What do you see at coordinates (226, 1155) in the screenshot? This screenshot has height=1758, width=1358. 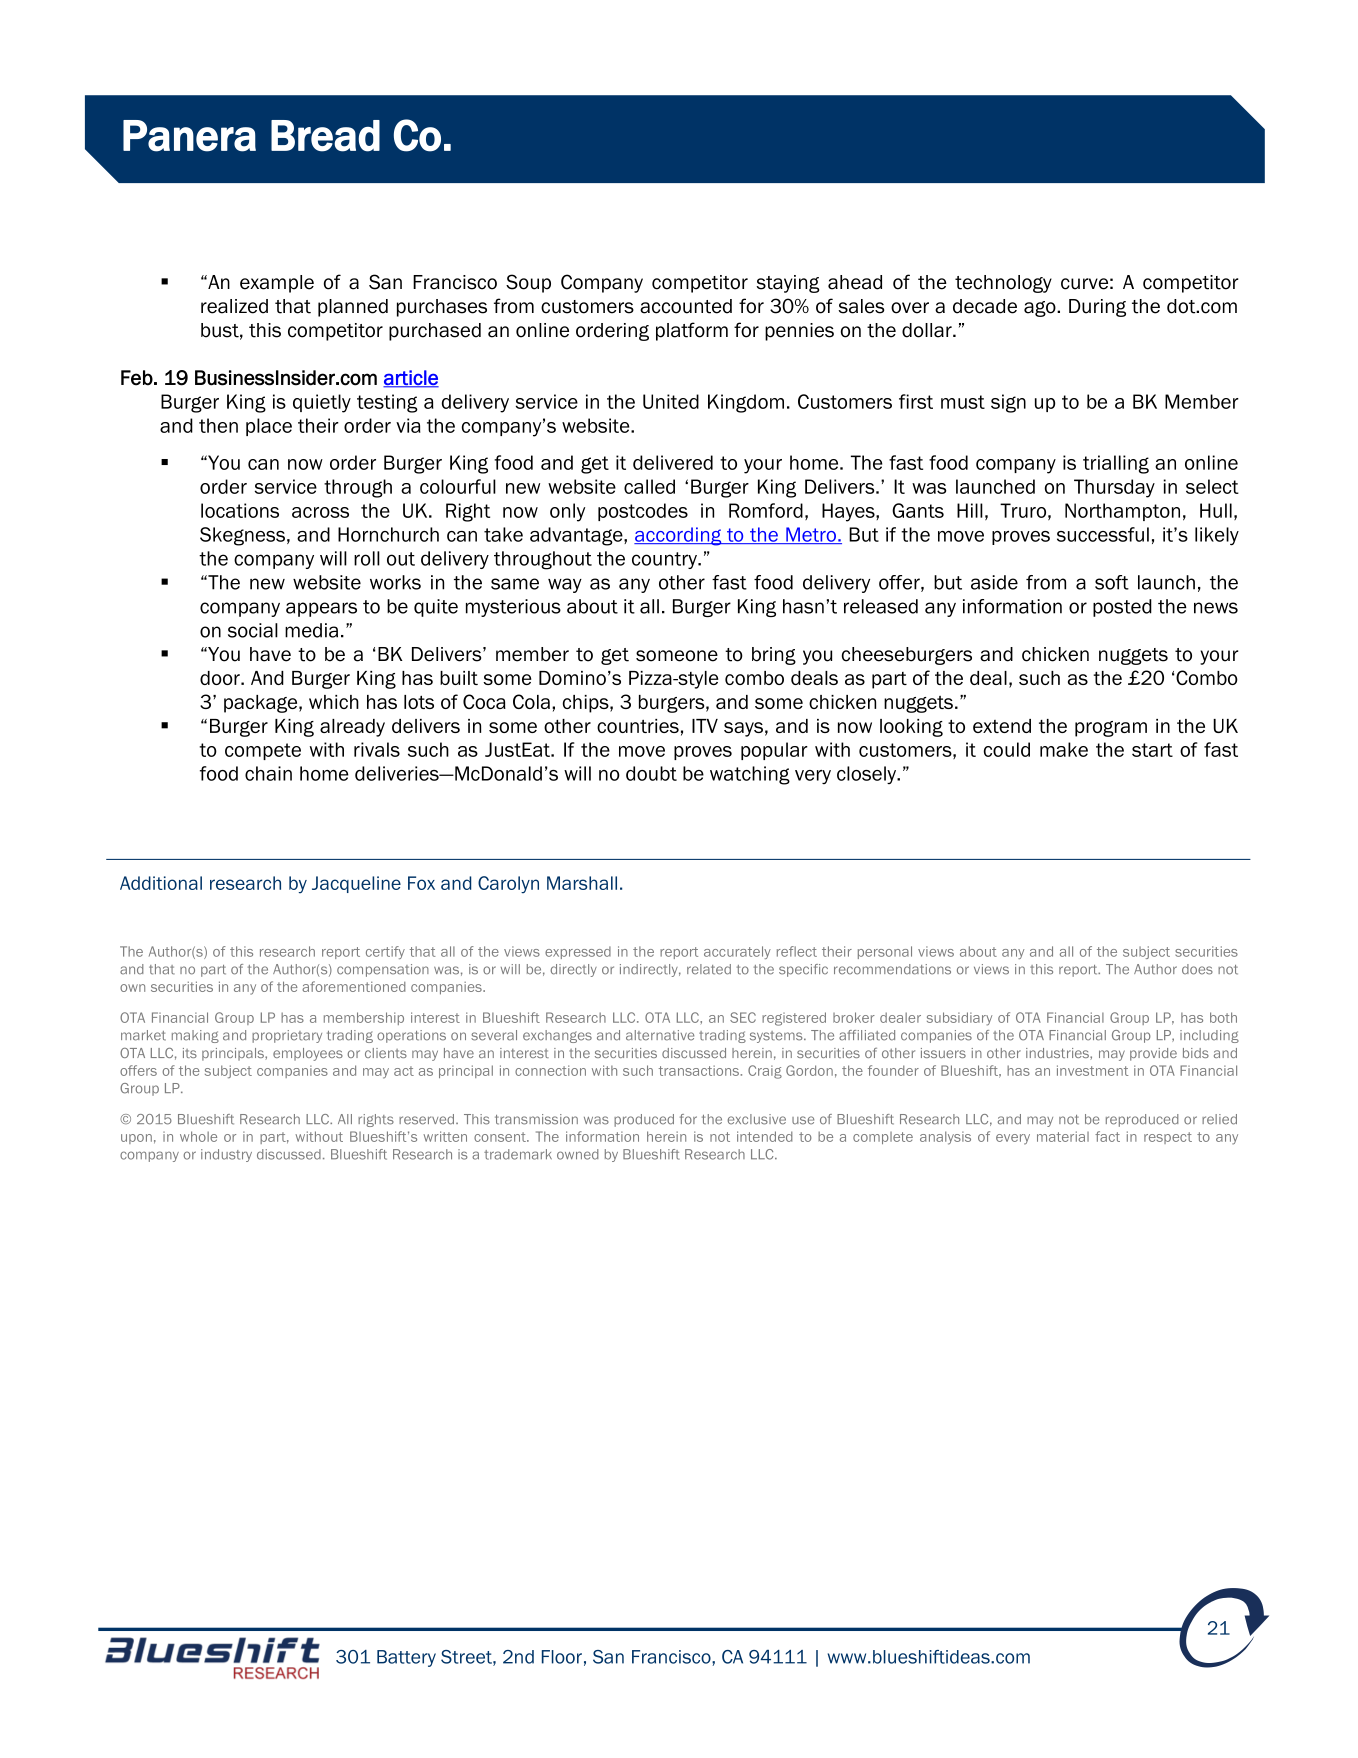 I see `industry` at bounding box center [226, 1155].
